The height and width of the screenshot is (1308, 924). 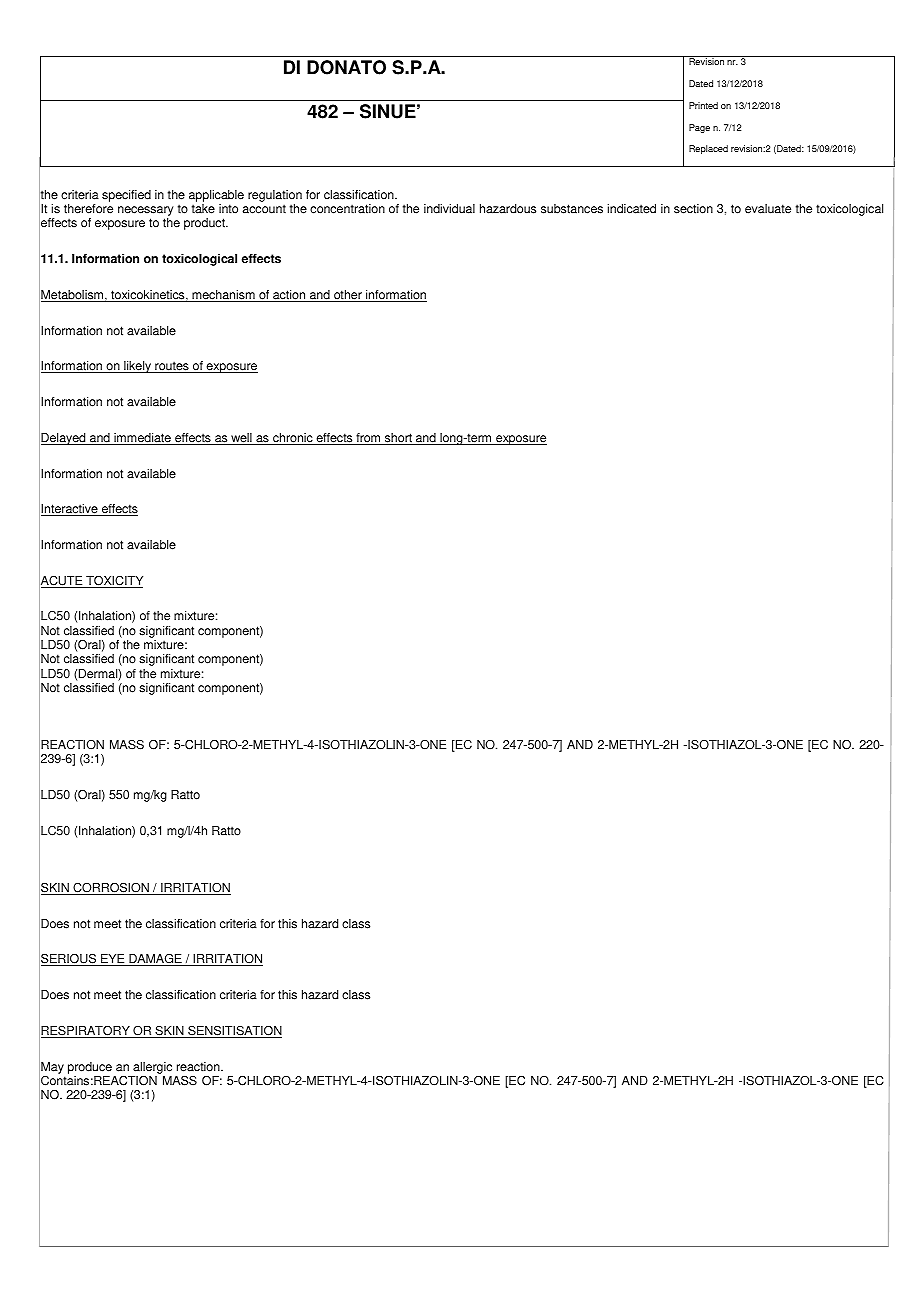 I want to click on short, so click(x=398, y=439).
